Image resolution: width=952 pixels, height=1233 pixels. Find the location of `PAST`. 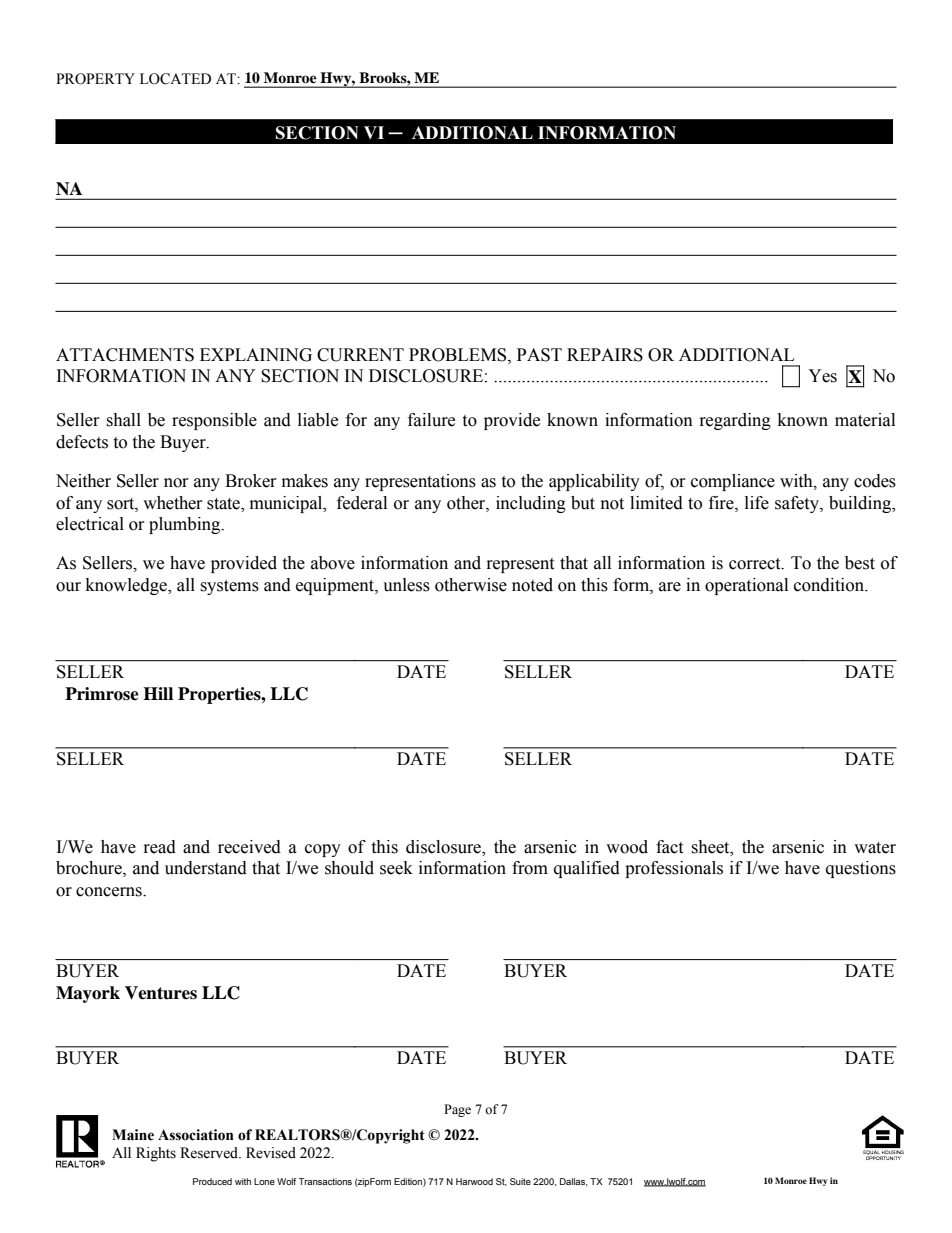

PAST is located at coordinates (539, 355).
